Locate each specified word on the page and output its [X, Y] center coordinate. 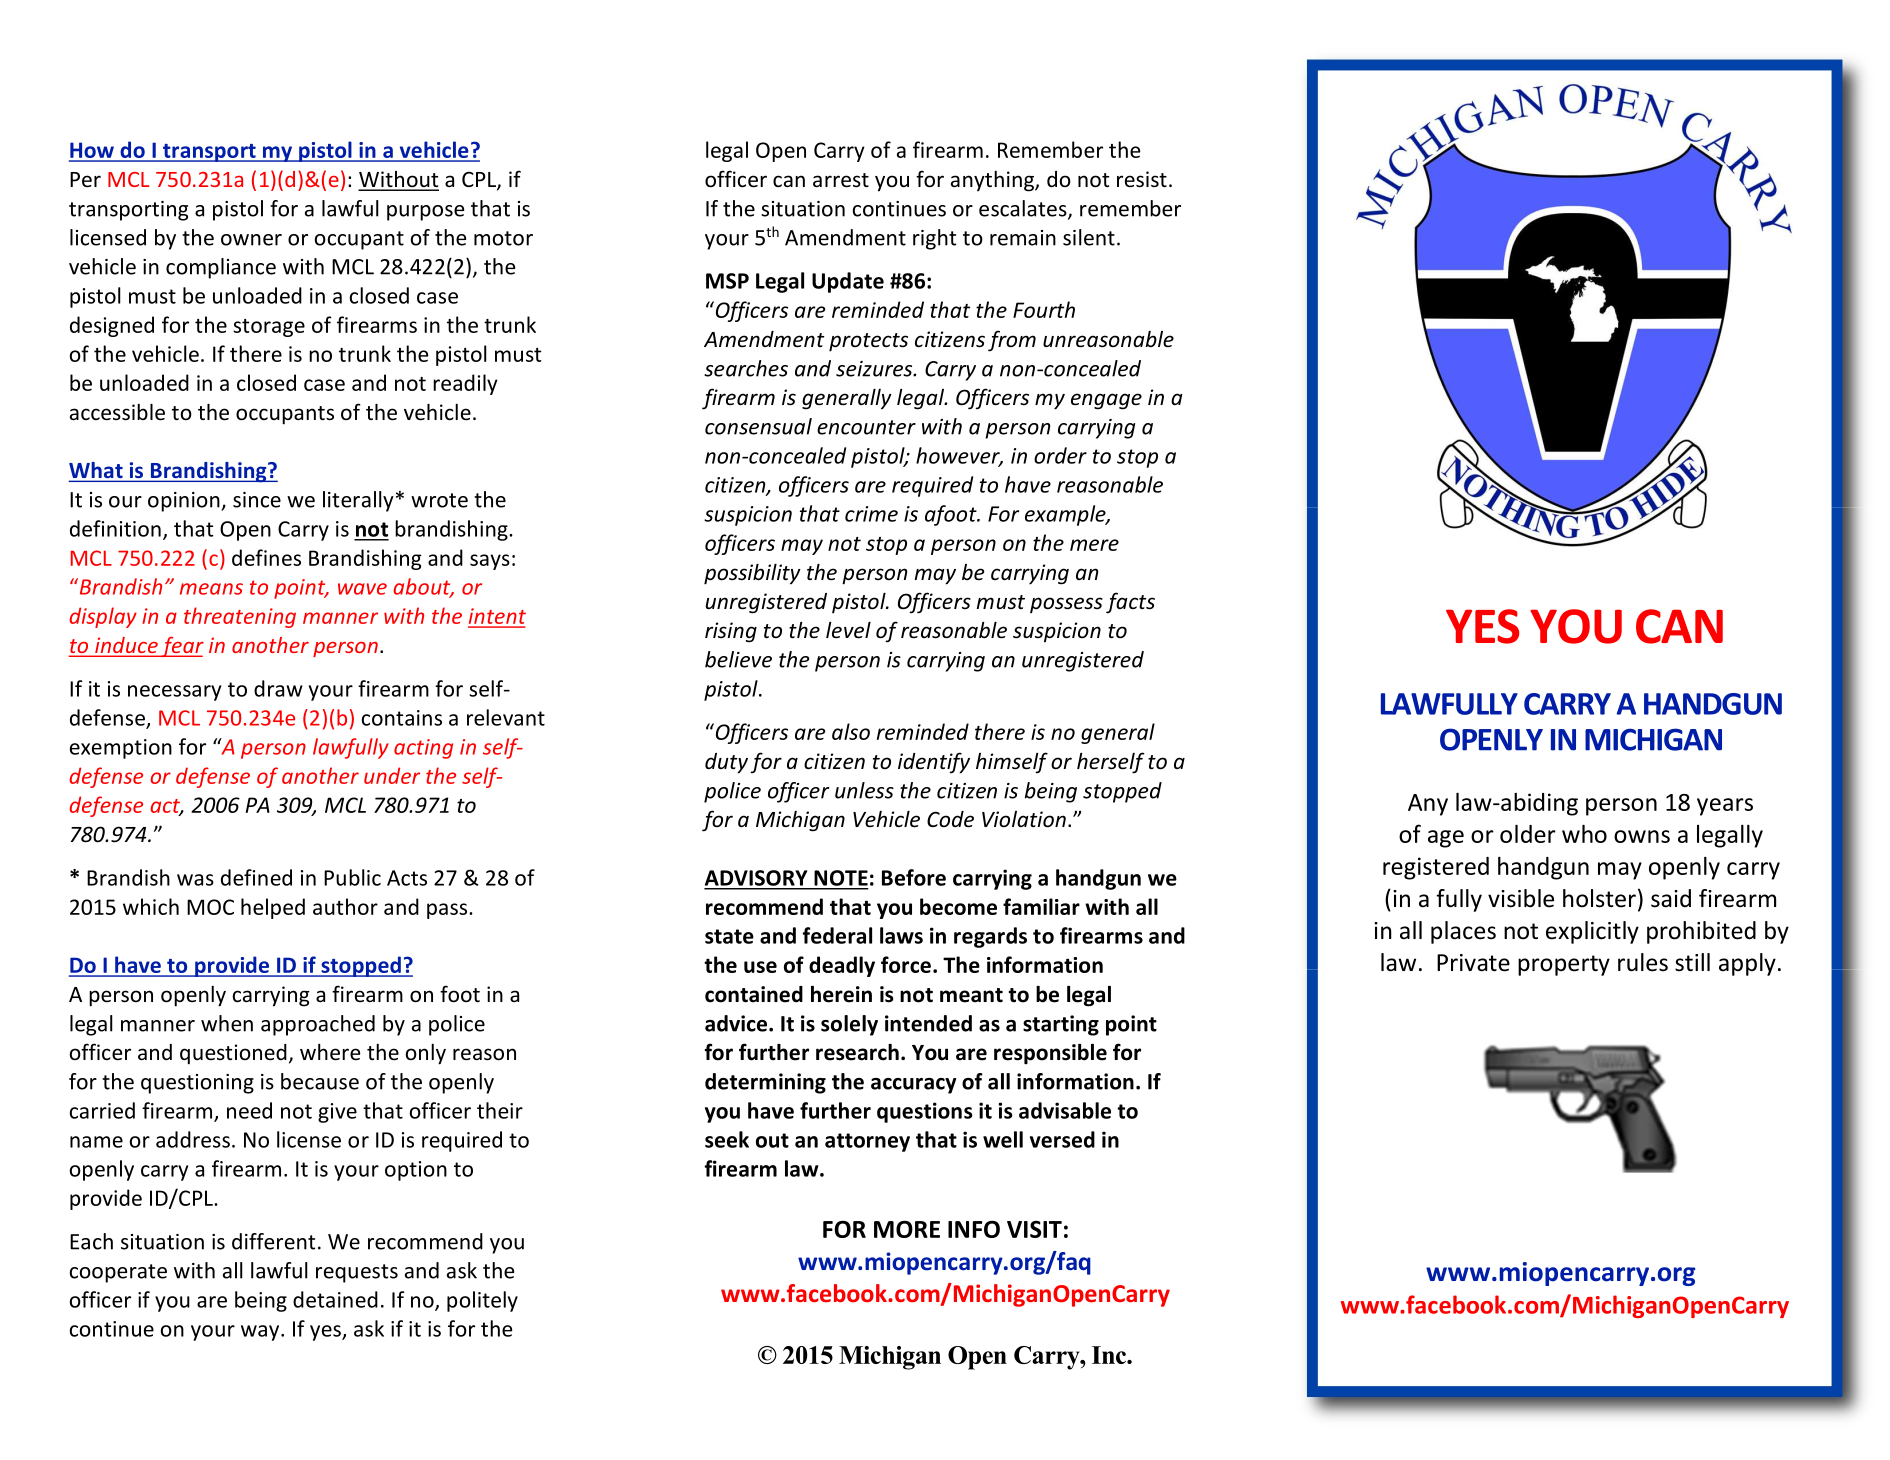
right [934, 239]
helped [273, 908]
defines [266, 557]
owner [251, 240]
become [958, 906]
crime [871, 514]
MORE [907, 1229]
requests [357, 1273]
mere [1094, 545]
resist [1142, 179]
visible [1521, 898]
